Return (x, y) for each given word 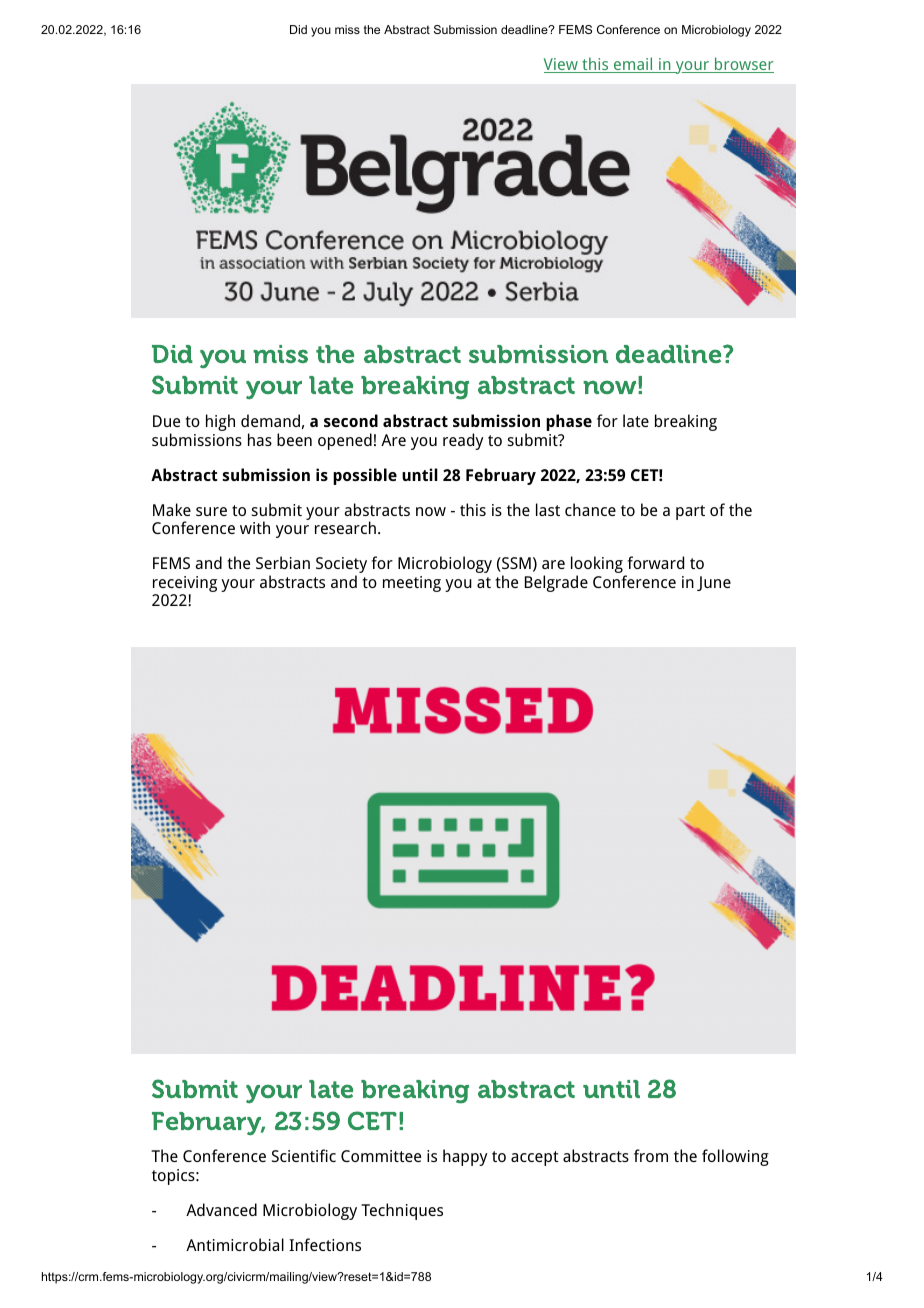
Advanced (221, 1209)
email (633, 65)
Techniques (402, 1211)
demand (270, 420)
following (735, 1157)
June (714, 583)
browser (743, 65)
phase (569, 422)
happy (465, 1157)
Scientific (304, 1155)
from (651, 1155)
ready (463, 441)
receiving (185, 585)
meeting (412, 584)
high (220, 422)
